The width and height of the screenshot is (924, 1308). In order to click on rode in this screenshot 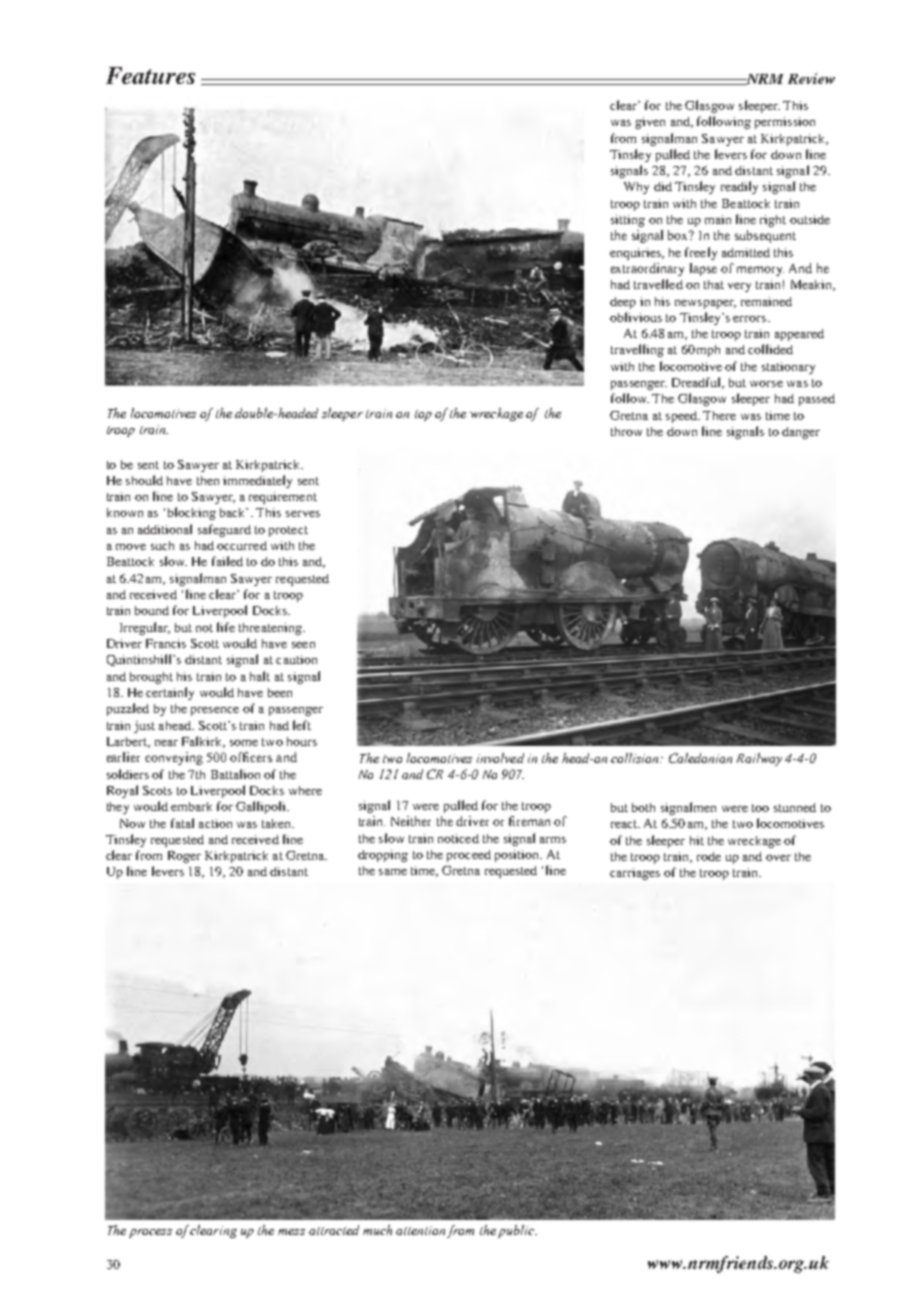, I will do `click(709, 856)`.
